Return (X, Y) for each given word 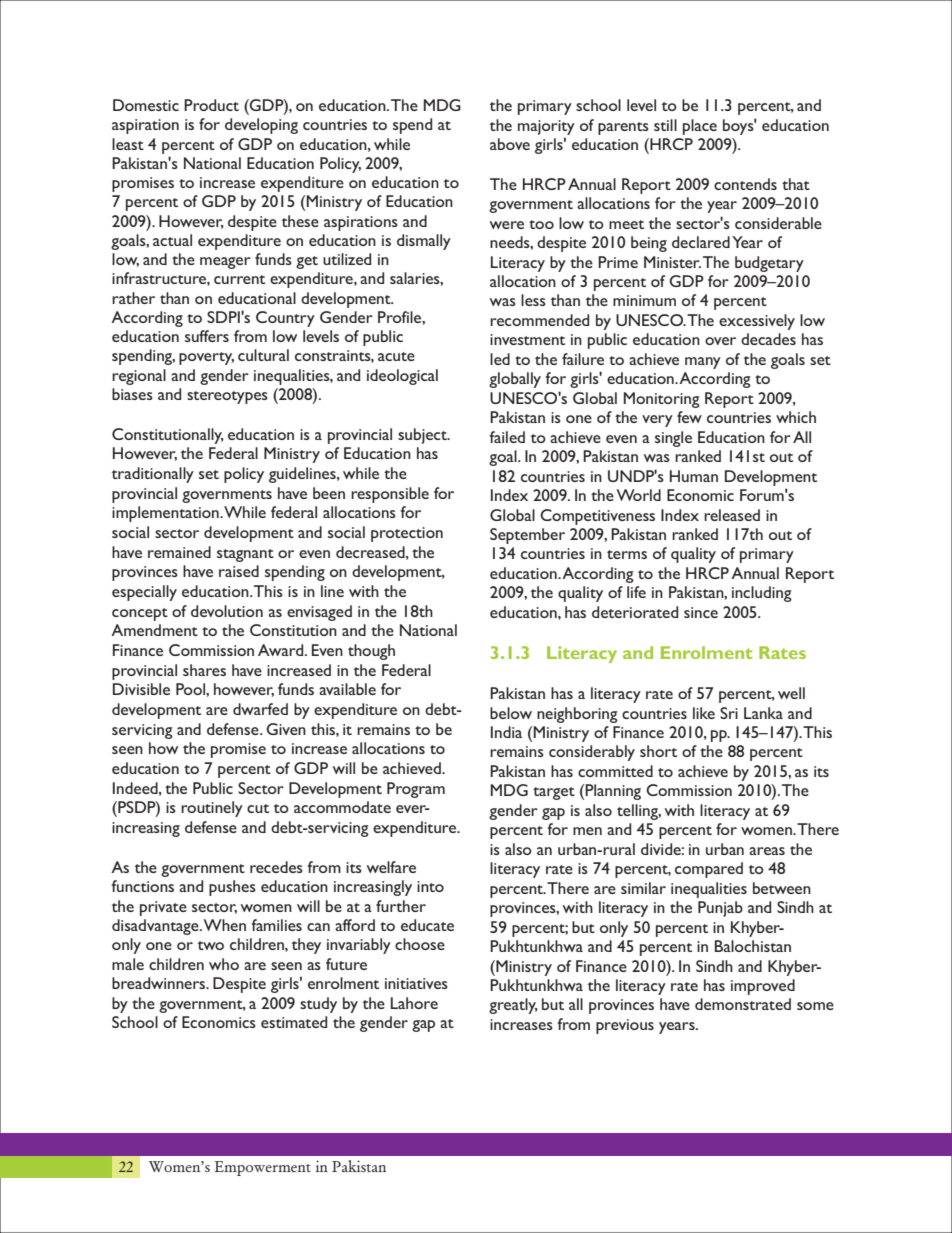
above (510, 144)
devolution (227, 611)
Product (211, 105)
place (700, 127)
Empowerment (263, 1168)
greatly (513, 1006)
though (371, 652)
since (701, 612)
